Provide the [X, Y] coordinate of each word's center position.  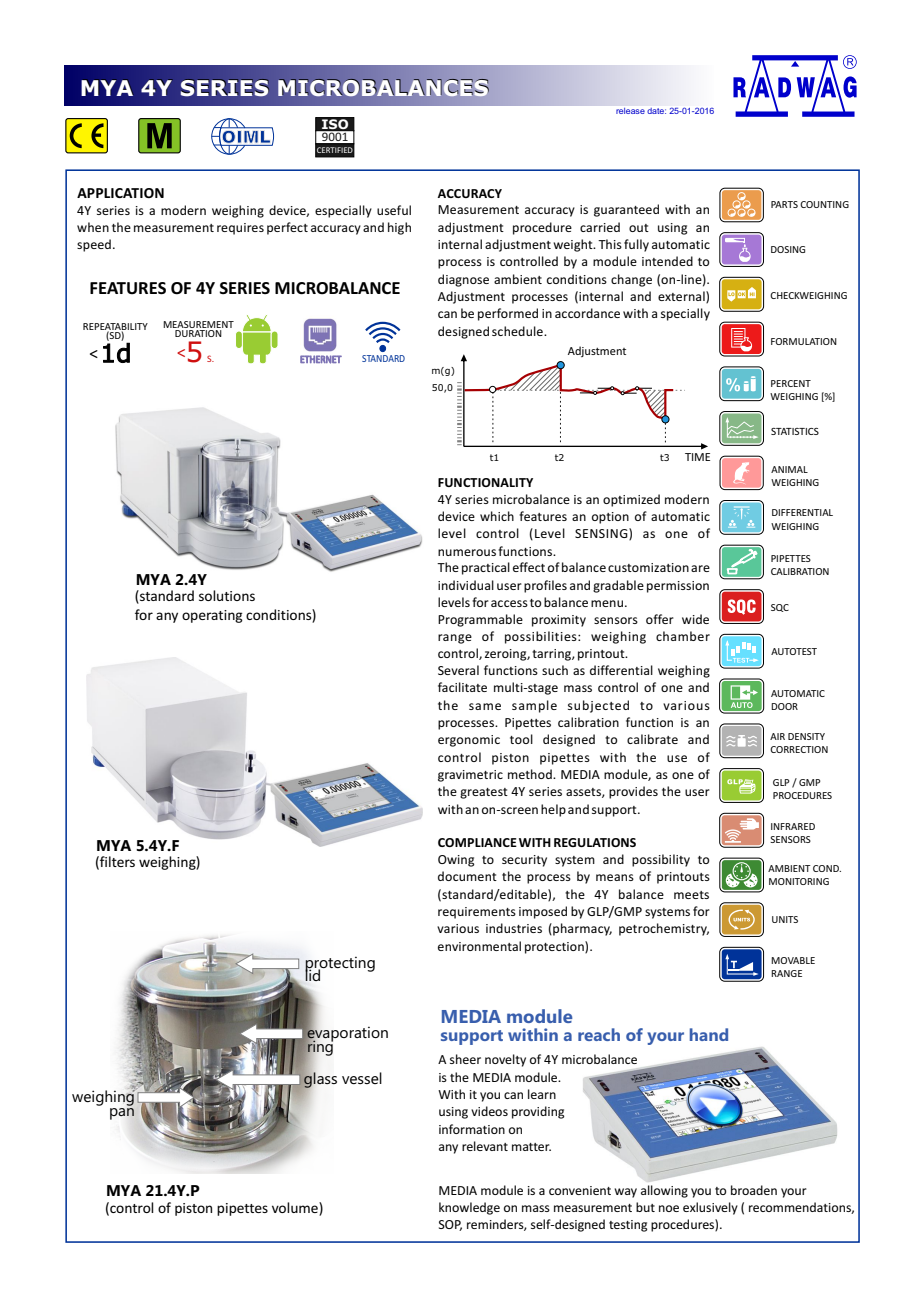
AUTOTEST [794, 651]
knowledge [469, 1208]
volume [296, 1207]
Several [458, 670]
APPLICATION [120, 193]
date [656, 111]
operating [212, 616]
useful [394, 210]
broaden [754, 1190]
